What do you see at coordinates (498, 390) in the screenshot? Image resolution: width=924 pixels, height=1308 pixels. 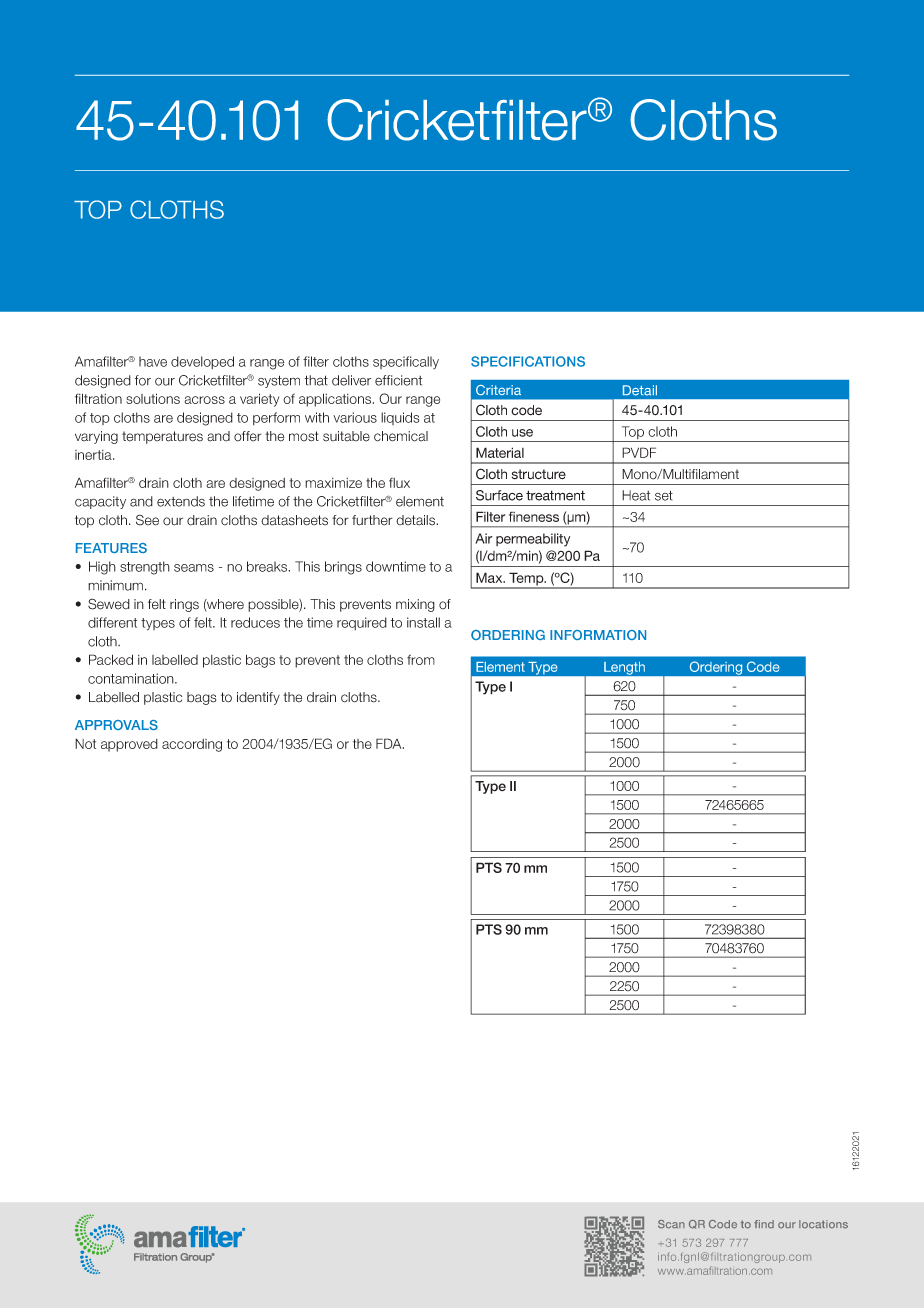 I see `Criteria` at bounding box center [498, 390].
